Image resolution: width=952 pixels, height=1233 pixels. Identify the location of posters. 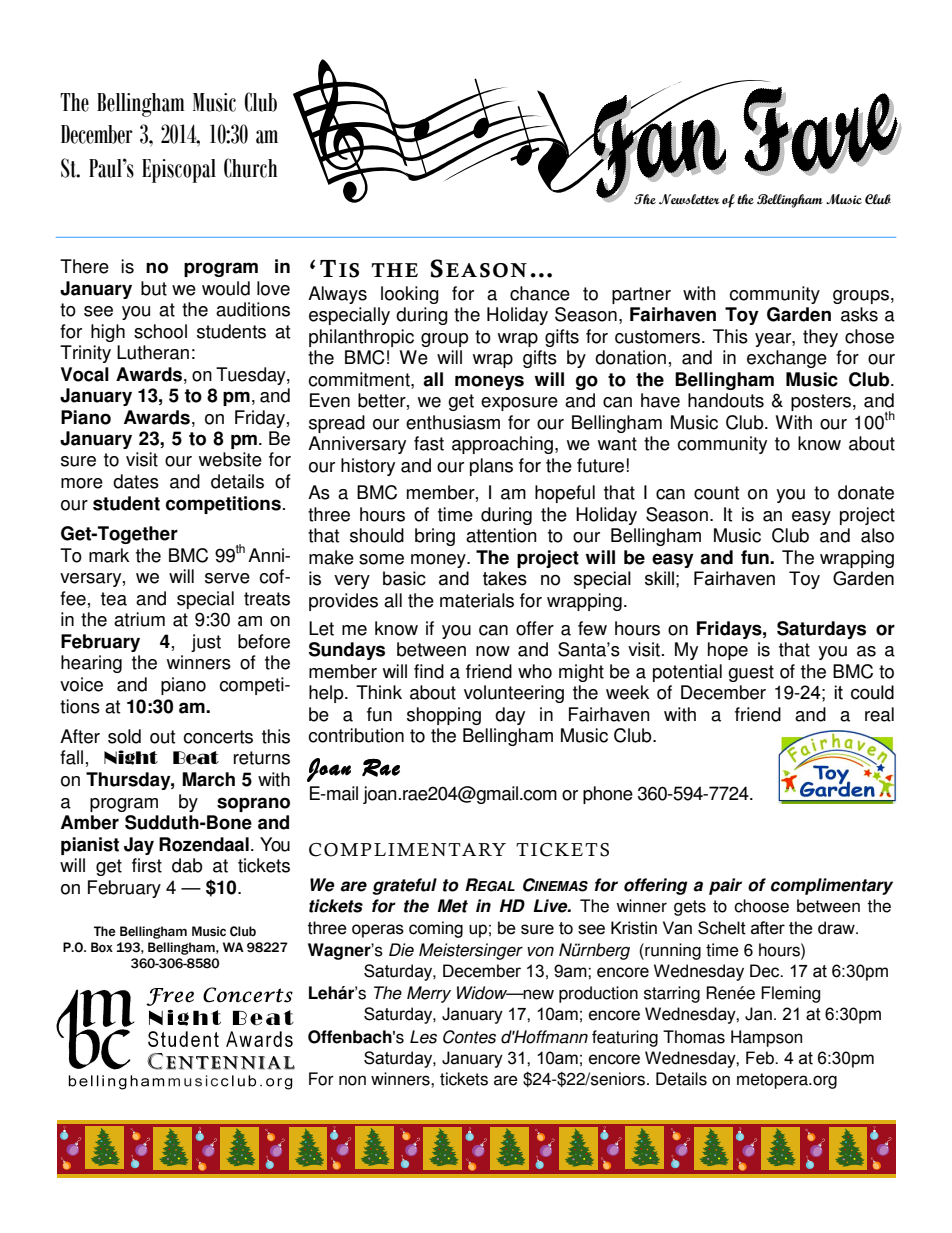
(822, 402).
